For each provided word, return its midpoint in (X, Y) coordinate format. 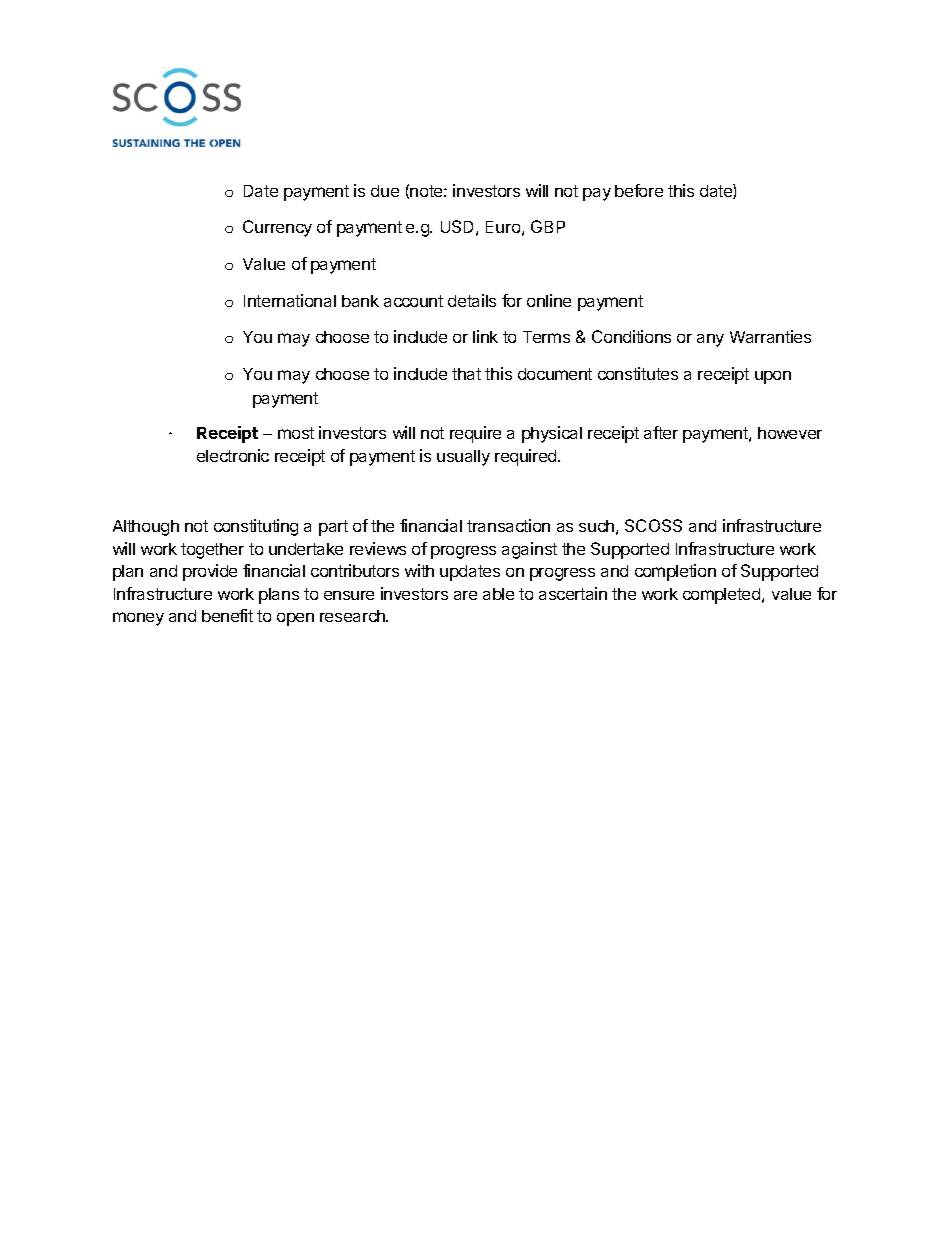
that (466, 374)
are (465, 595)
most (296, 433)
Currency (277, 228)
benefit (227, 615)
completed (721, 596)
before (639, 190)
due (385, 191)
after (661, 432)
